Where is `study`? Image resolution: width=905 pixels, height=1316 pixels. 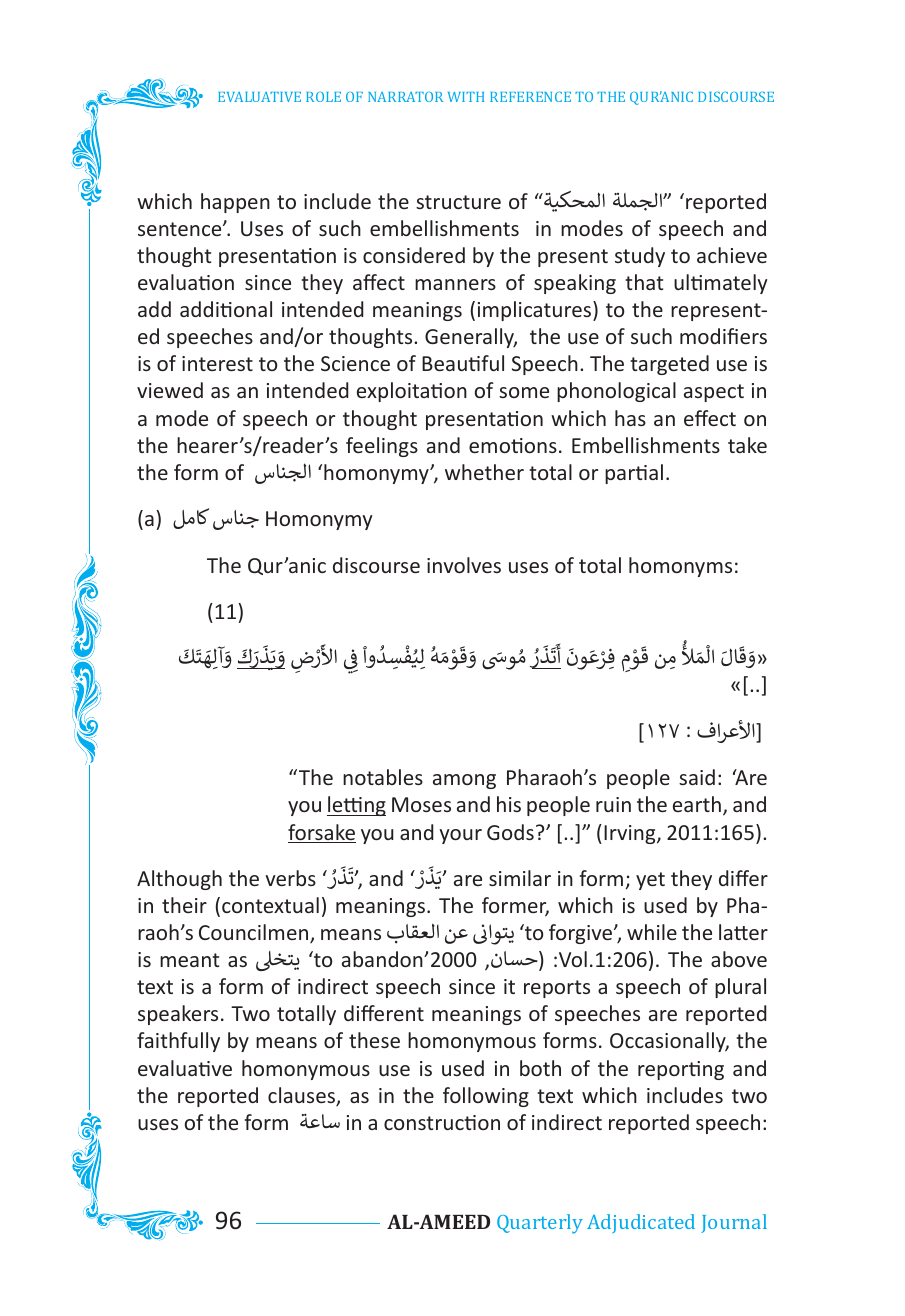 study is located at coordinates (640, 257).
